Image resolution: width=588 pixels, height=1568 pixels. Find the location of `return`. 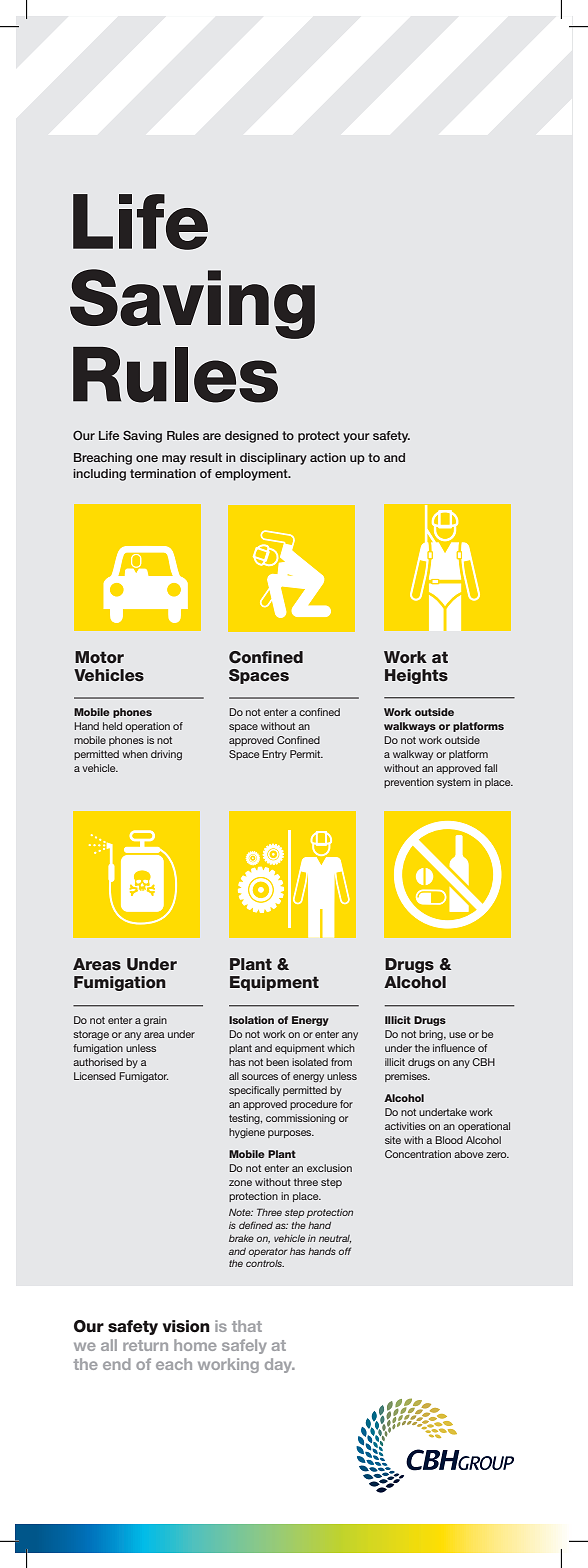

return is located at coordinates (145, 1345).
